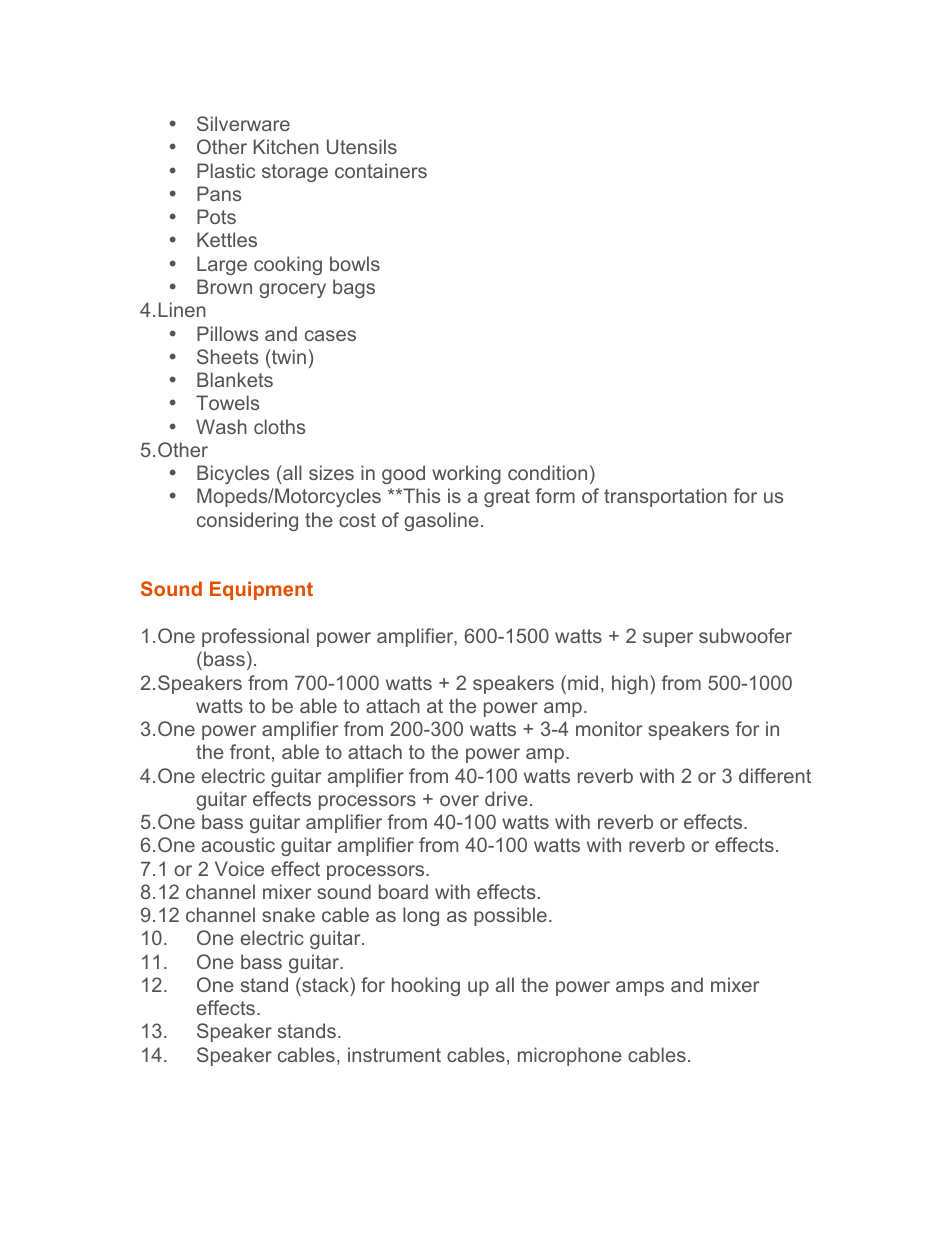  What do you see at coordinates (325, 984) in the screenshot?
I see `stack` at bounding box center [325, 984].
